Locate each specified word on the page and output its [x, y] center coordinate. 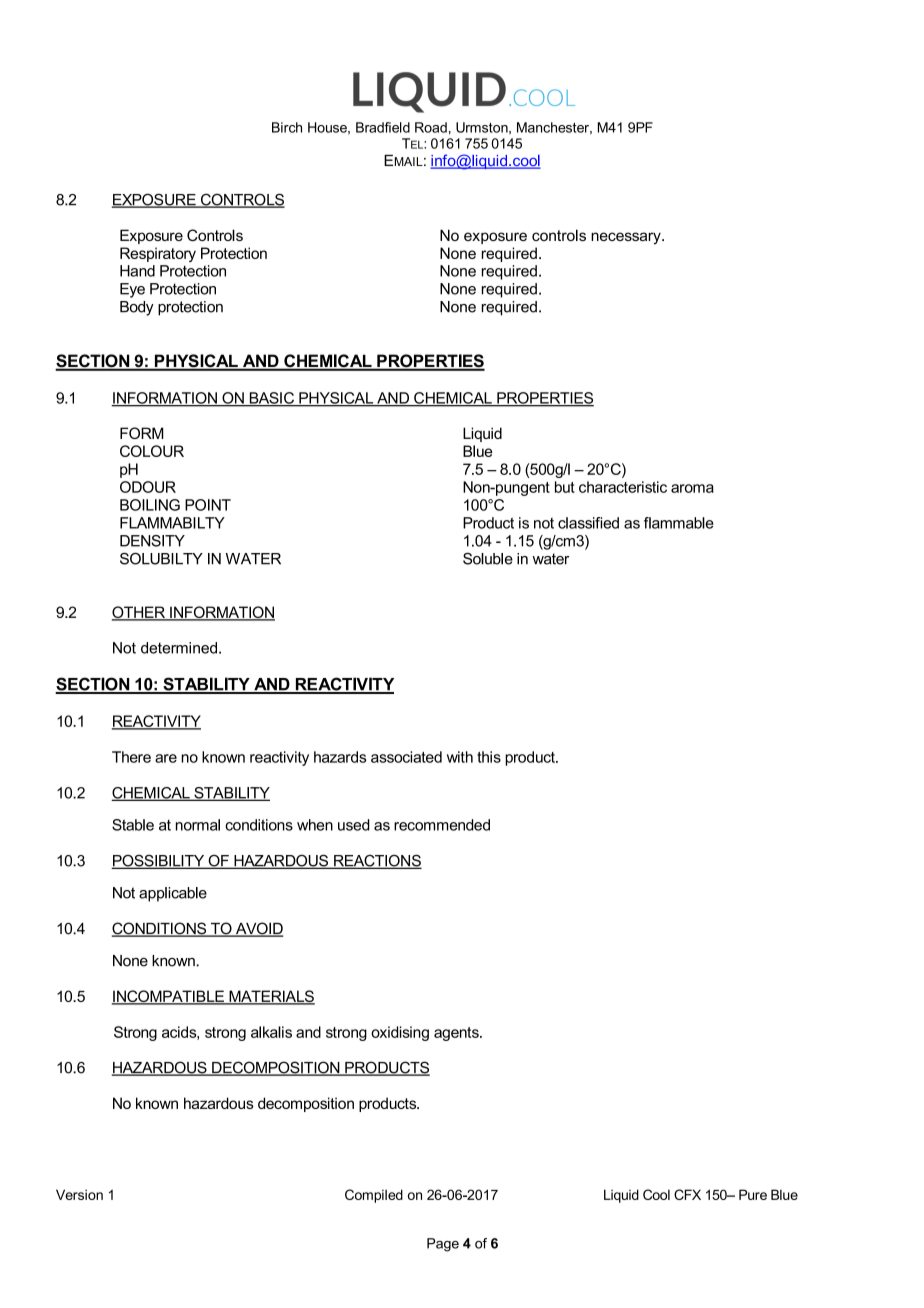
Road [431, 127]
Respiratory [158, 254]
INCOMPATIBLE [169, 997]
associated [406, 757]
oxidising [400, 1033]
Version [79, 1194]
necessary [627, 238]
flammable [679, 523]
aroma [692, 488]
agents [457, 1034]
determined [179, 648]
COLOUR [152, 451]
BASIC [271, 399]
